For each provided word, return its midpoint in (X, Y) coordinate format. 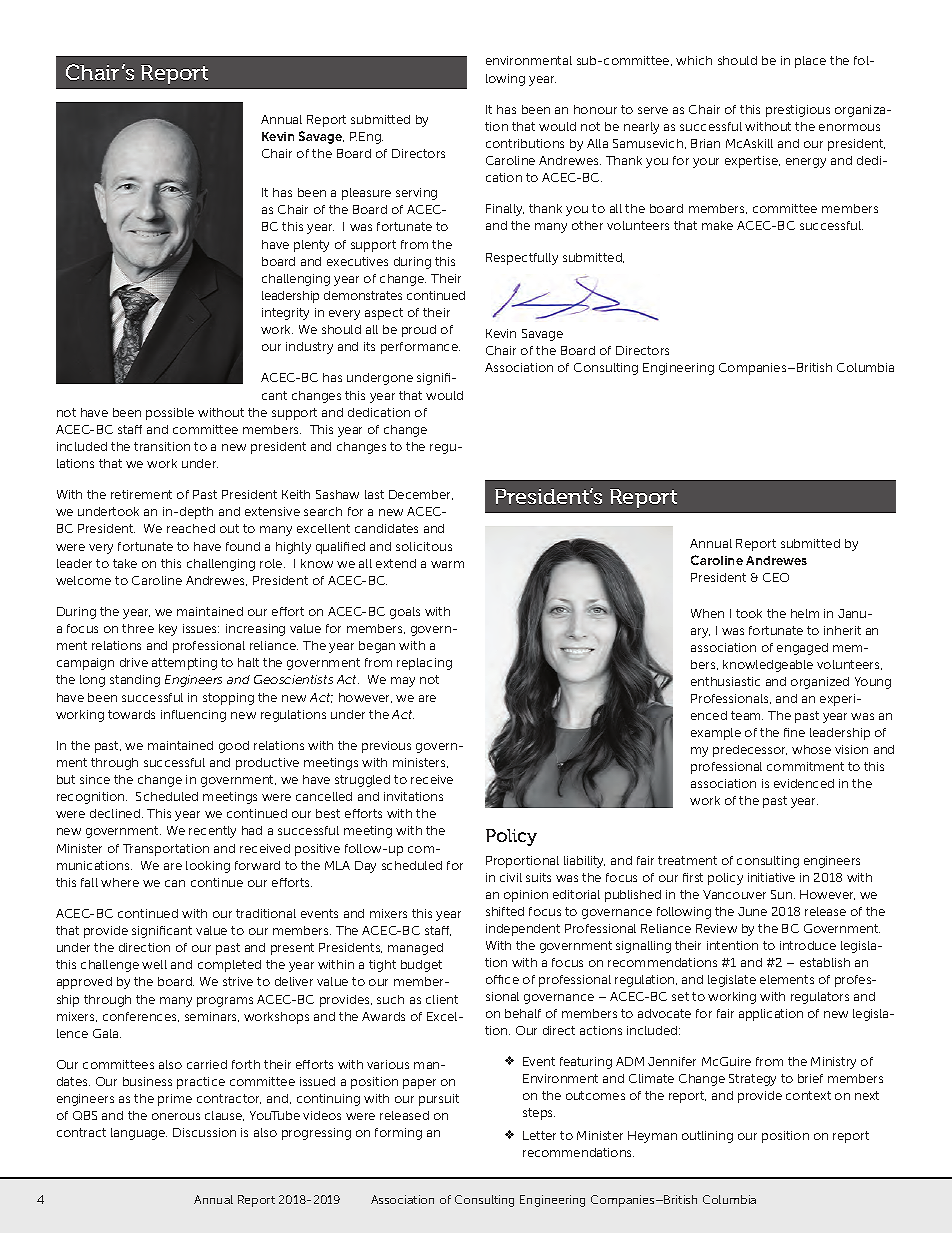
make (717, 225)
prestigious (798, 111)
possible (170, 414)
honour (595, 109)
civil (511, 877)
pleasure (366, 194)
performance (420, 348)
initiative (771, 877)
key (168, 630)
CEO (776, 577)
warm (447, 564)
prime (175, 1100)
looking (208, 867)
